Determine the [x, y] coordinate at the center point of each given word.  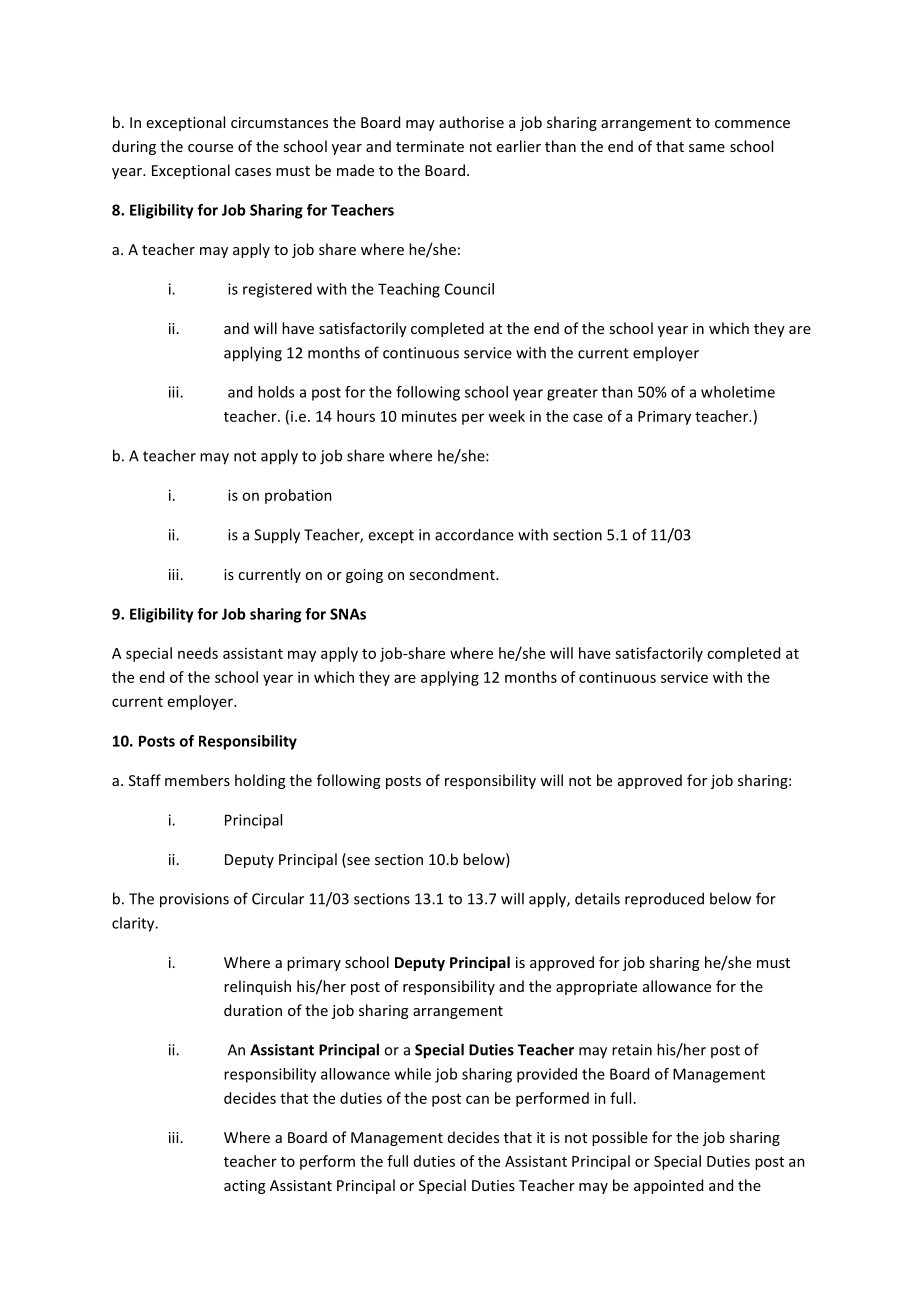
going [364, 576]
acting [244, 1187]
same [707, 148]
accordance [474, 534]
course [210, 148]
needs [198, 653]
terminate [430, 146]
